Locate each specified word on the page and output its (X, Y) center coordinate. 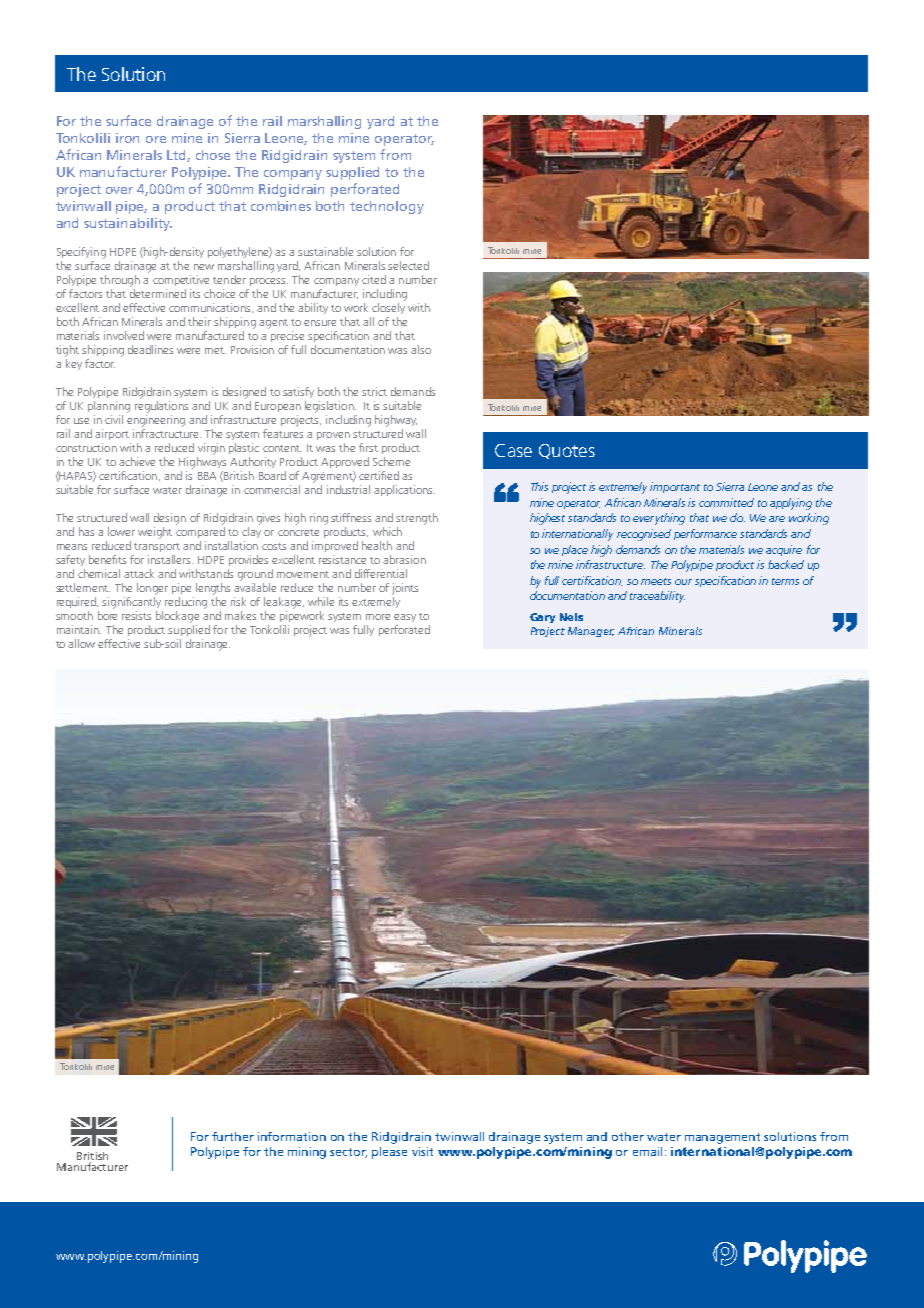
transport (157, 547)
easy (405, 618)
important (675, 487)
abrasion (404, 559)
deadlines (150, 349)
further (233, 1136)
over (119, 190)
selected (408, 265)
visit (422, 1151)
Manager (591, 632)
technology (387, 207)
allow (81, 643)
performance (705, 534)
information (292, 1136)
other (628, 1136)
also (421, 349)
